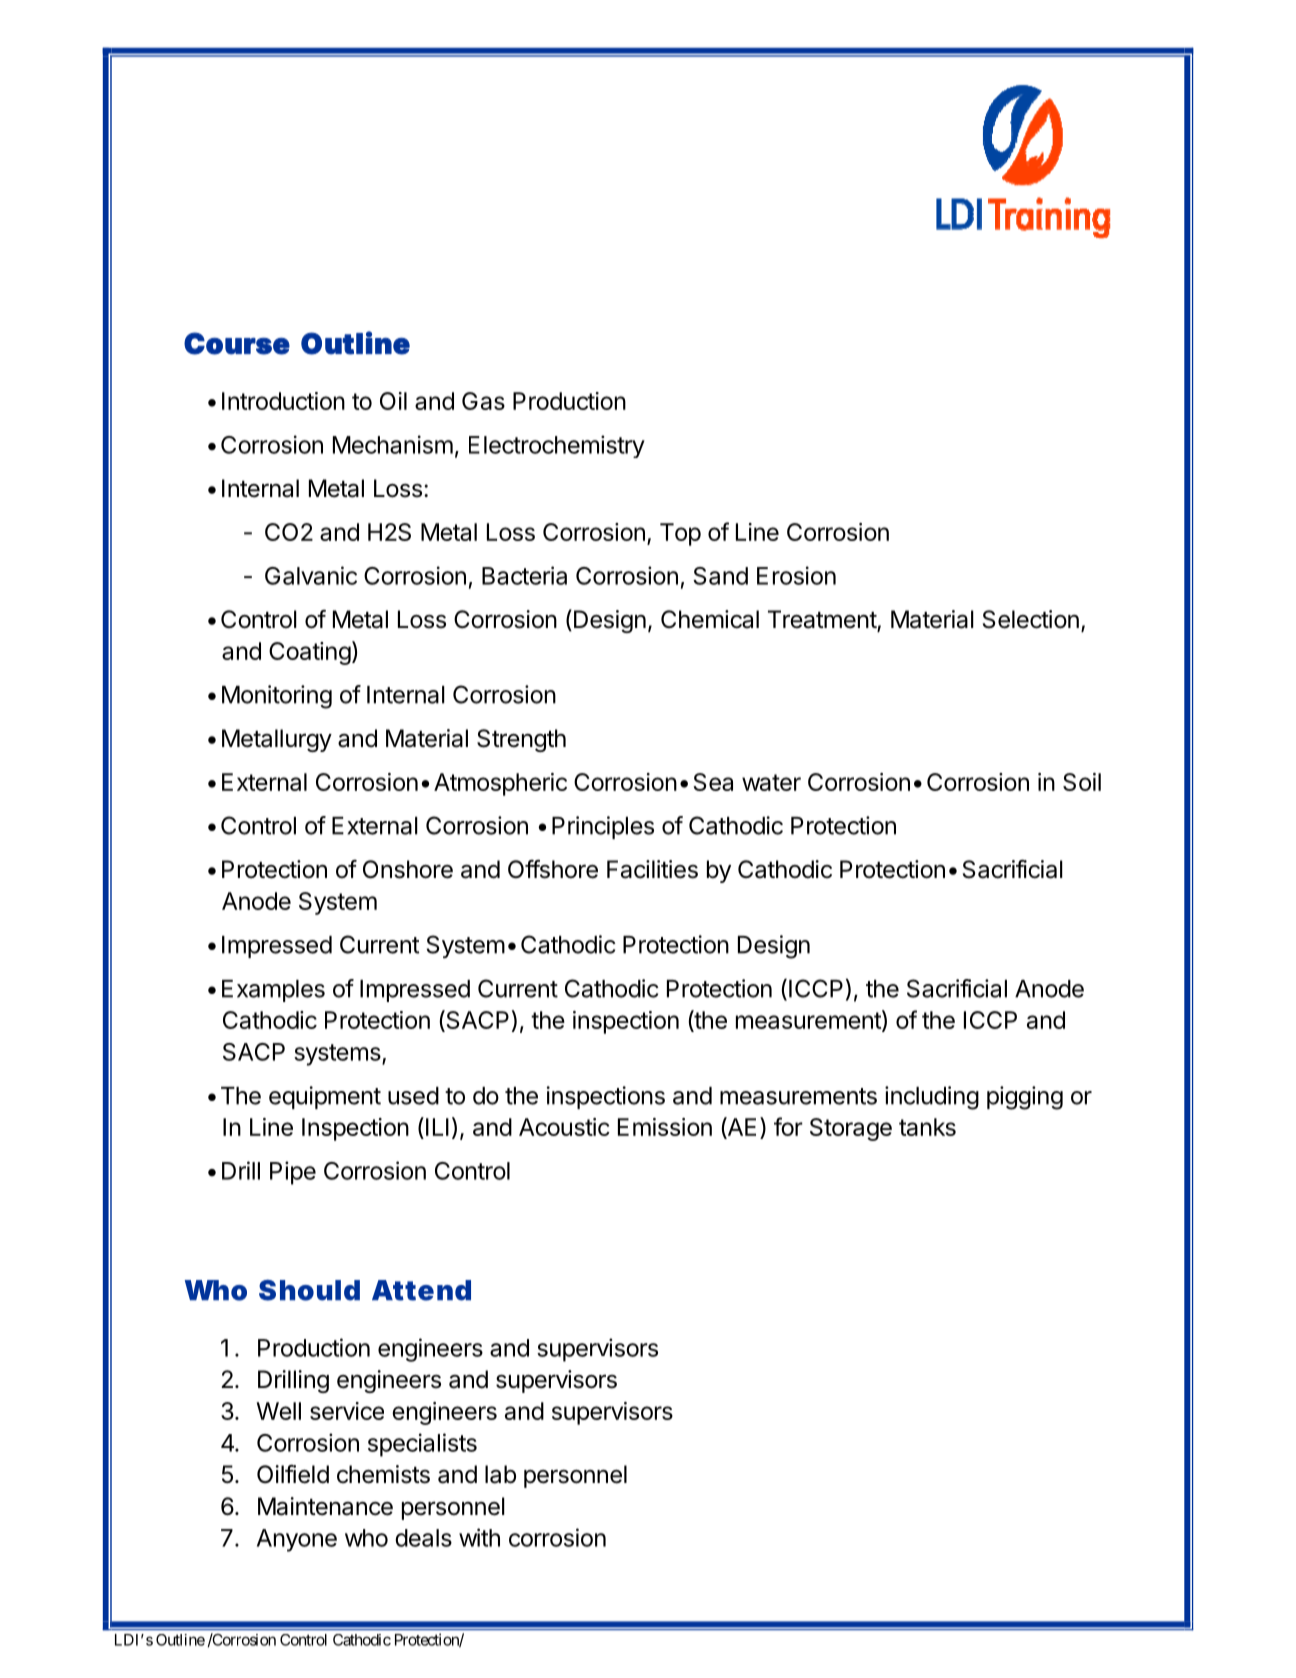  Describe the element at coordinates (293, 1173) in the document. I see `Pipe` at that location.
